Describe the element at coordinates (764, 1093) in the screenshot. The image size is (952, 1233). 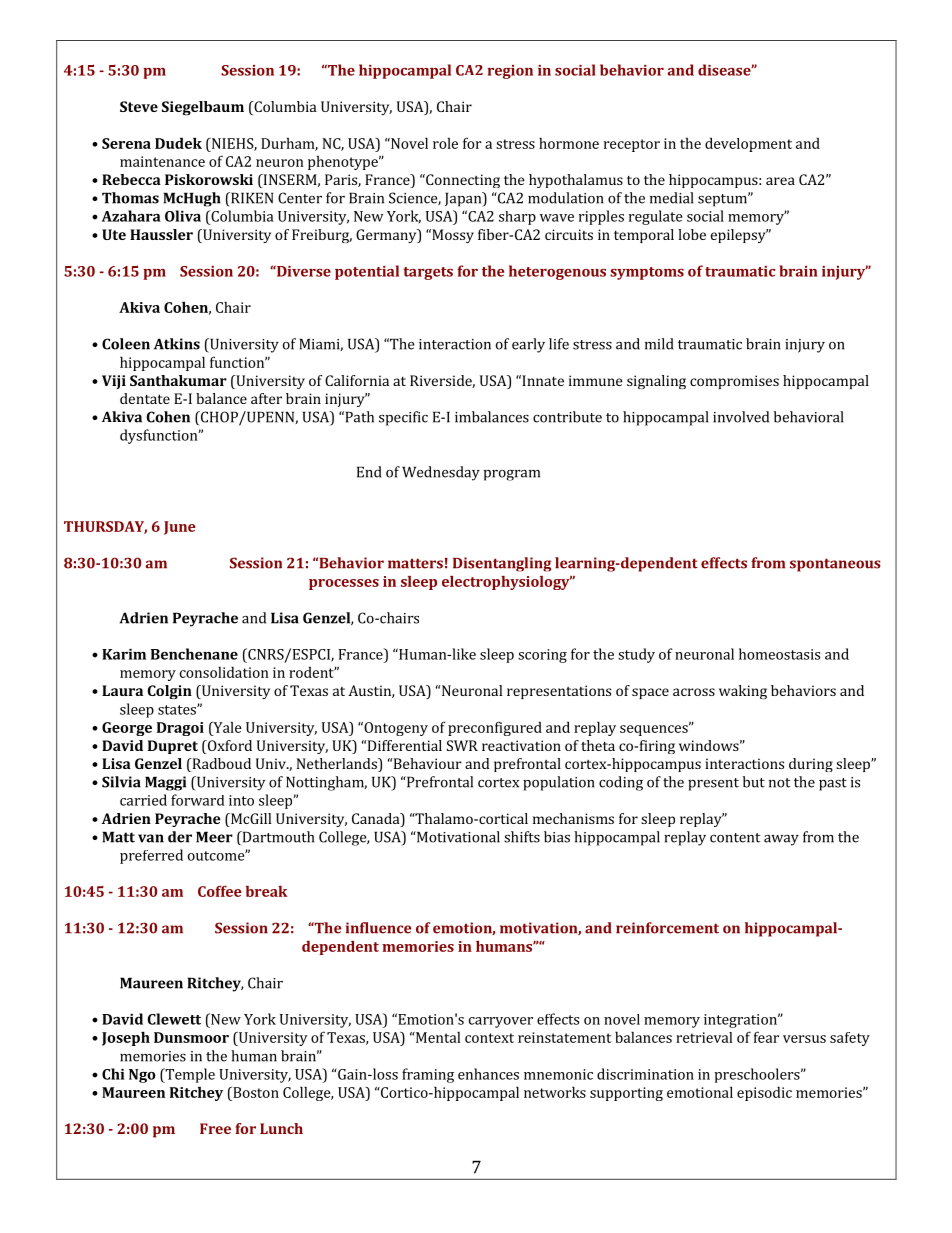
I see `episodic` at that location.
